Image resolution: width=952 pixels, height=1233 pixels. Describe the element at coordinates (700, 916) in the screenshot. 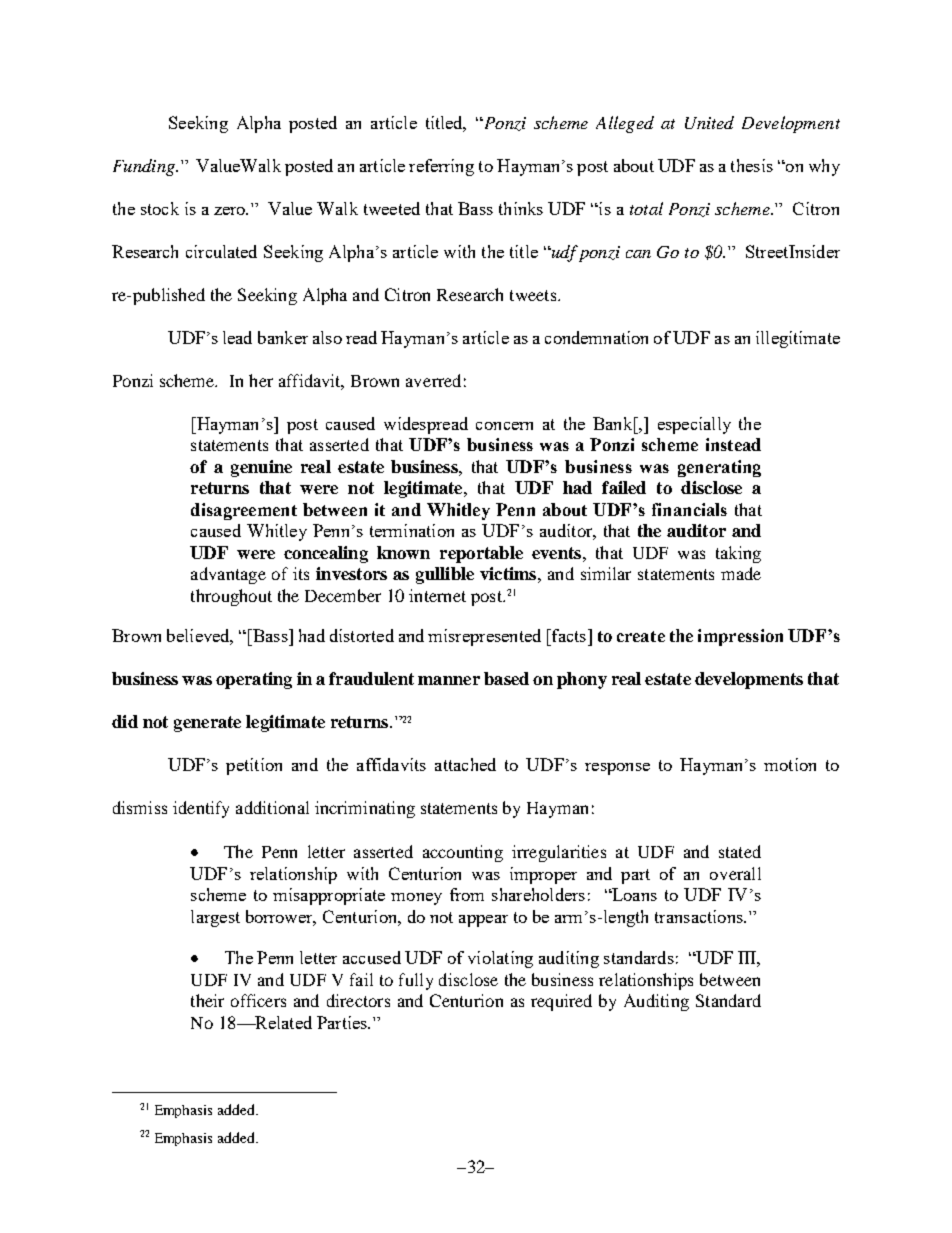

I see `transactions` at that location.
